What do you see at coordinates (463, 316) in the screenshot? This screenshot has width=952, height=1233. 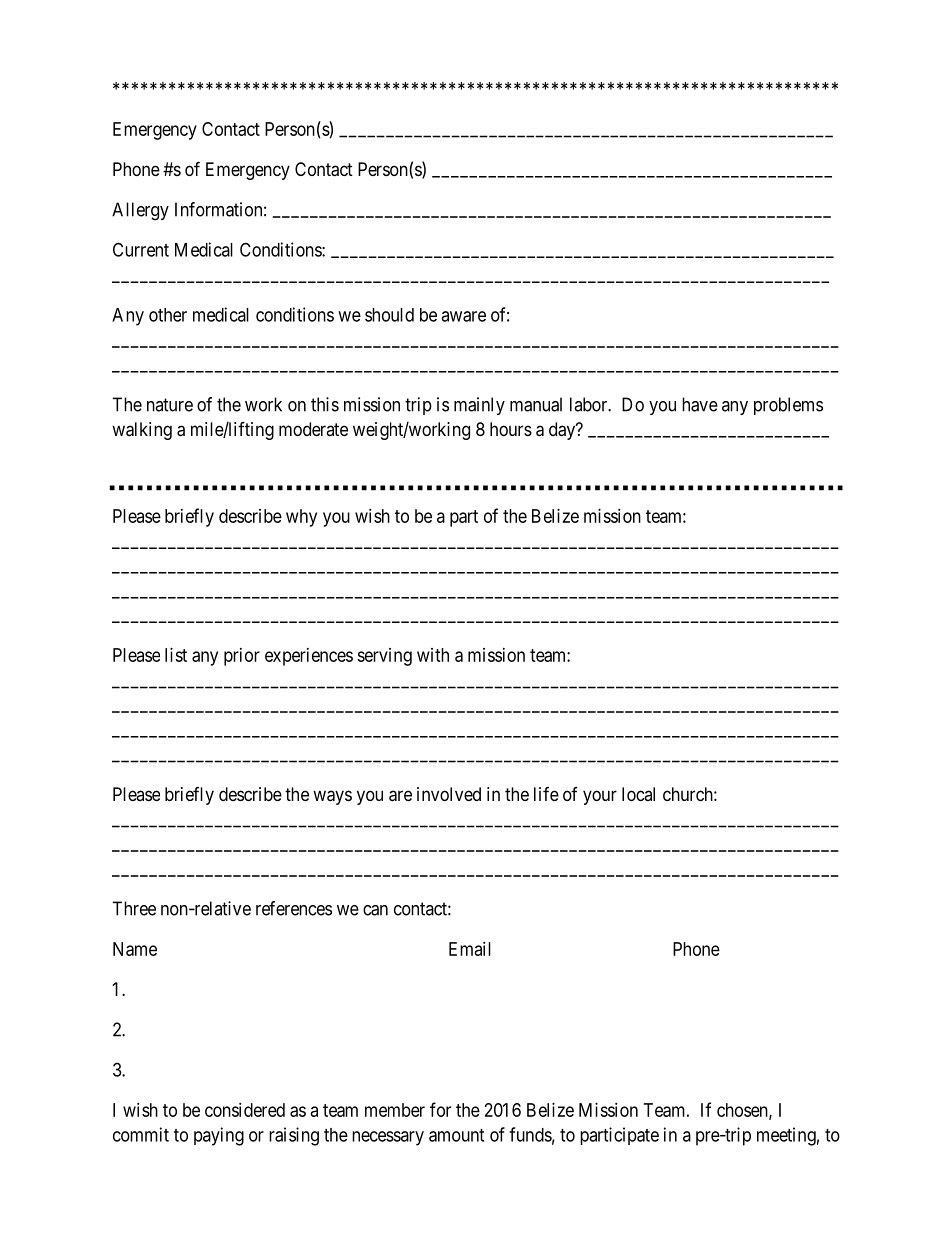 I see `aware` at bounding box center [463, 316].
